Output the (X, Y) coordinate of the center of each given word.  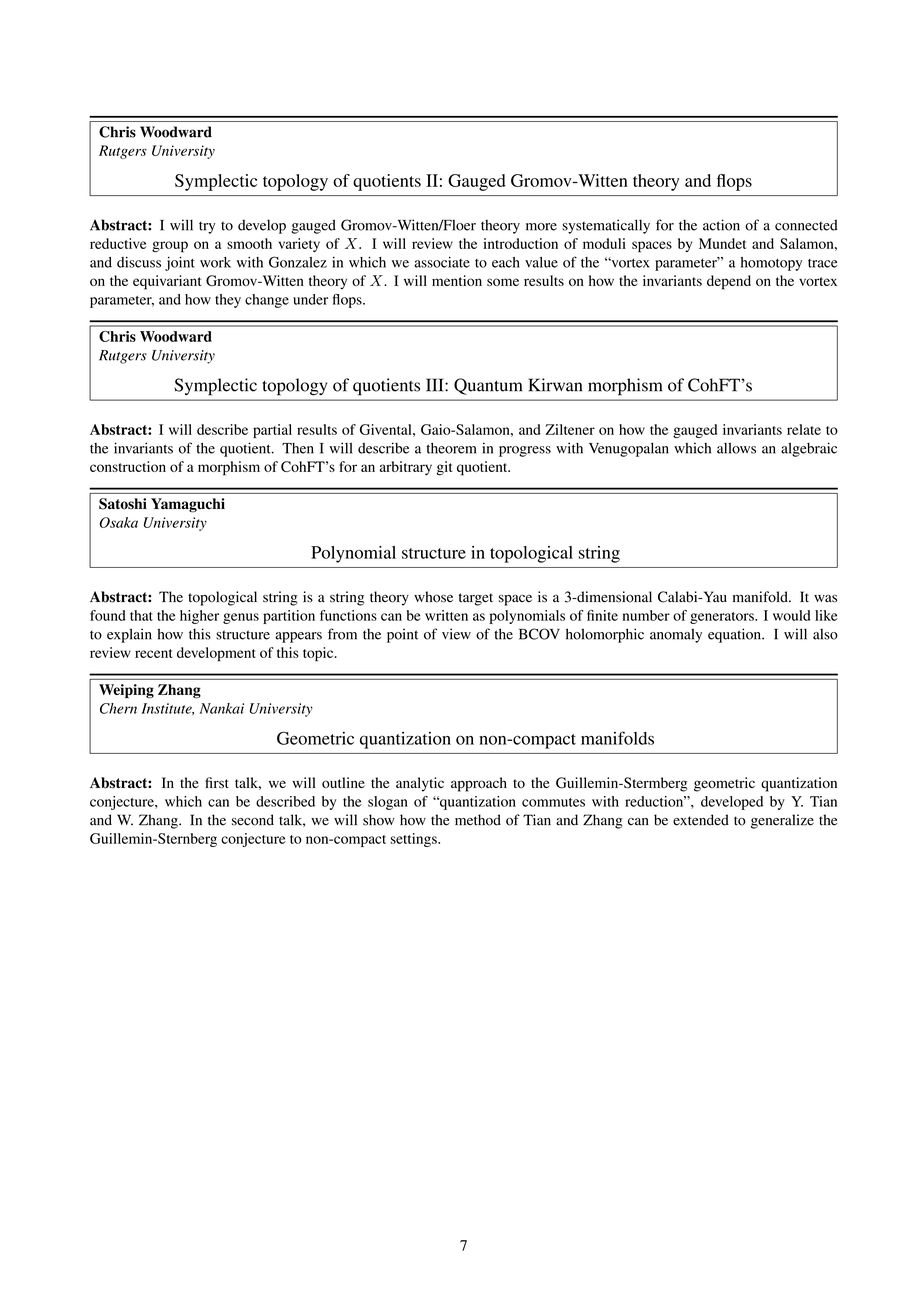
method (478, 820)
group (170, 247)
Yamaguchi (188, 505)
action (721, 225)
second (253, 820)
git (444, 468)
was (825, 598)
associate (442, 262)
